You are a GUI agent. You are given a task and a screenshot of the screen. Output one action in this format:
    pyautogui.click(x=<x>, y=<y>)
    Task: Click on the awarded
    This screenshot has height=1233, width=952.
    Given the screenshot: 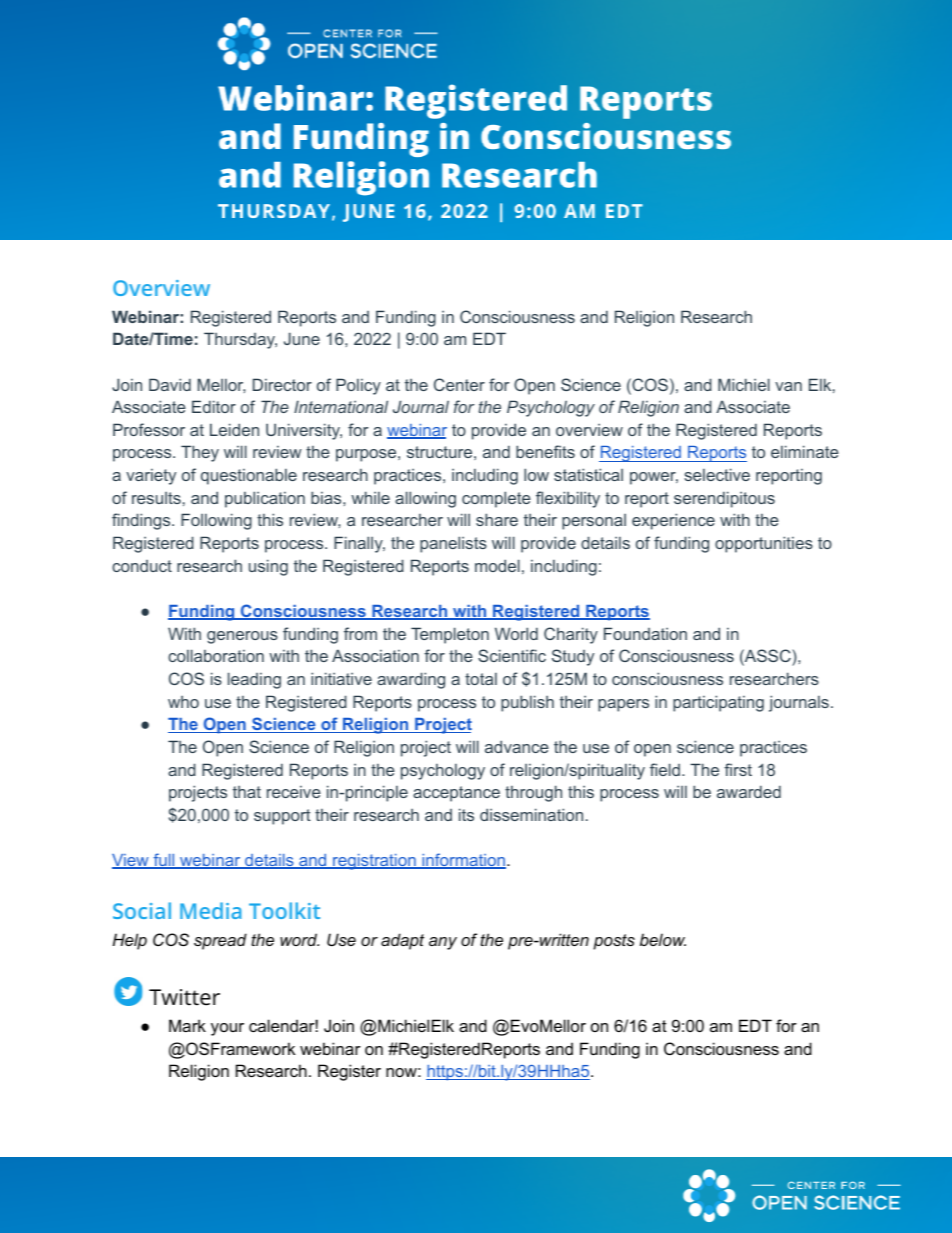 What is the action you would take?
    pyautogui.click(x=749, y=791)
